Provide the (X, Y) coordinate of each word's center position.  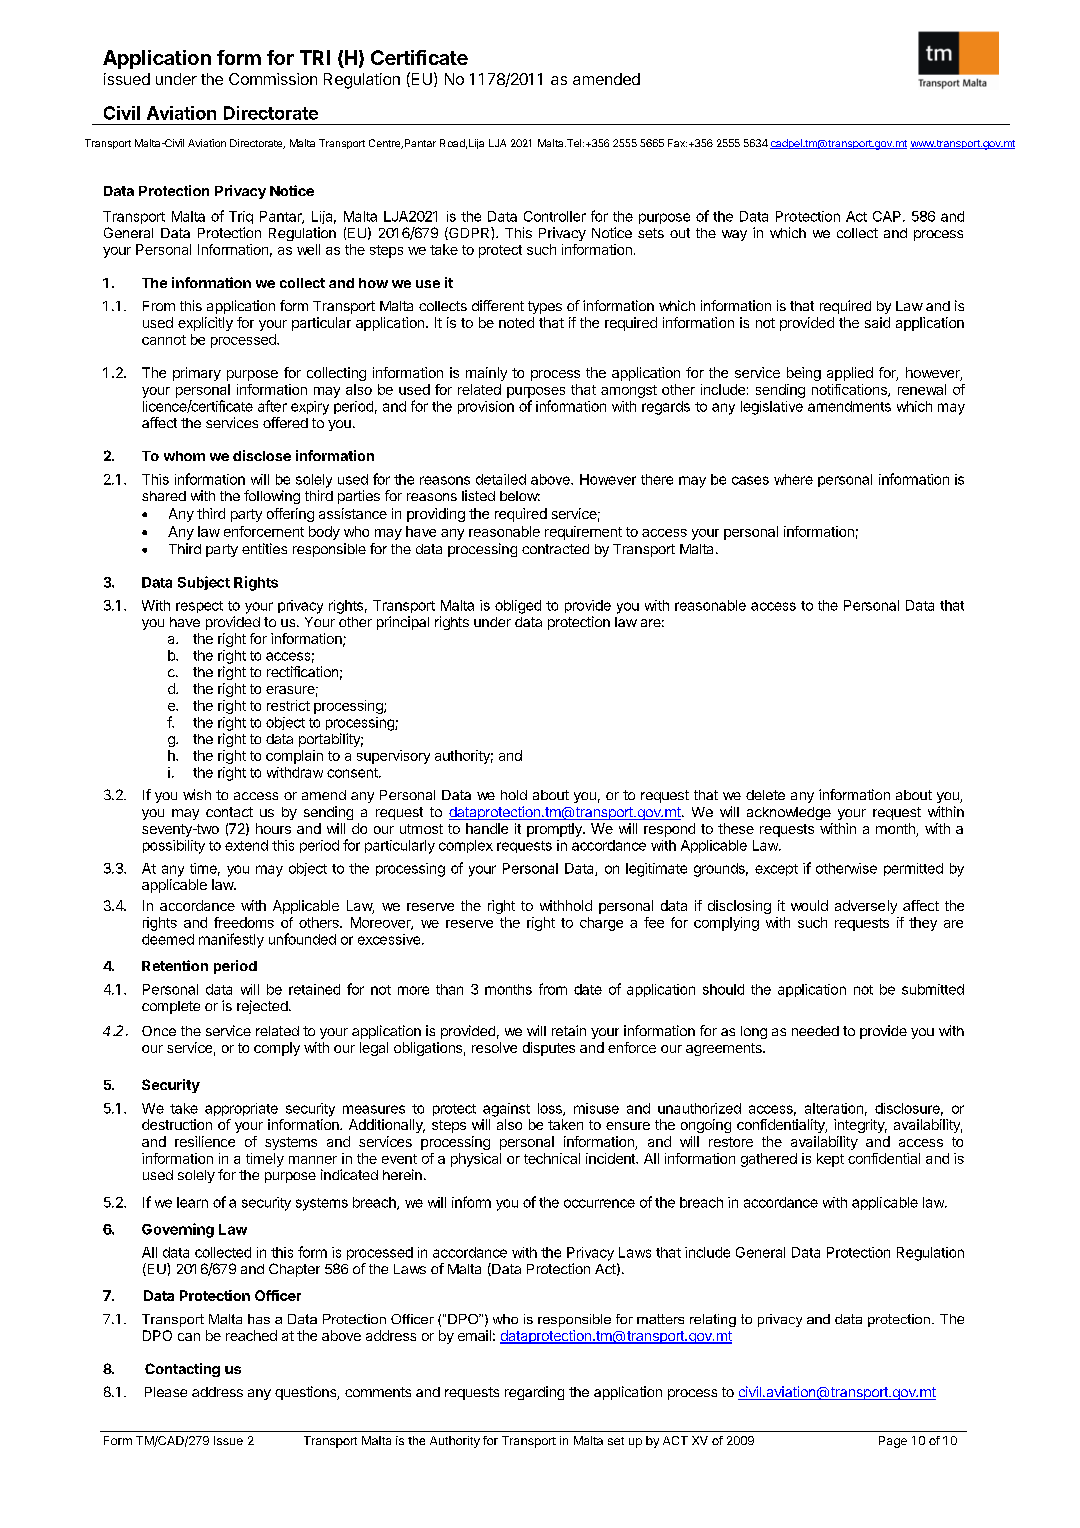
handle (487, 828)
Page (893, 1442)
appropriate (241, 1109)
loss (551, 1109)
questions (306, 1393)
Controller (555, 216)
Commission (273, 79)
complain (294, 757)
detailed (501, 479)
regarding (534, 1393)
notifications (850, 390)
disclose (262, 455)
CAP (887, 216)
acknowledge (789, 813)
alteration (834, 1108)
